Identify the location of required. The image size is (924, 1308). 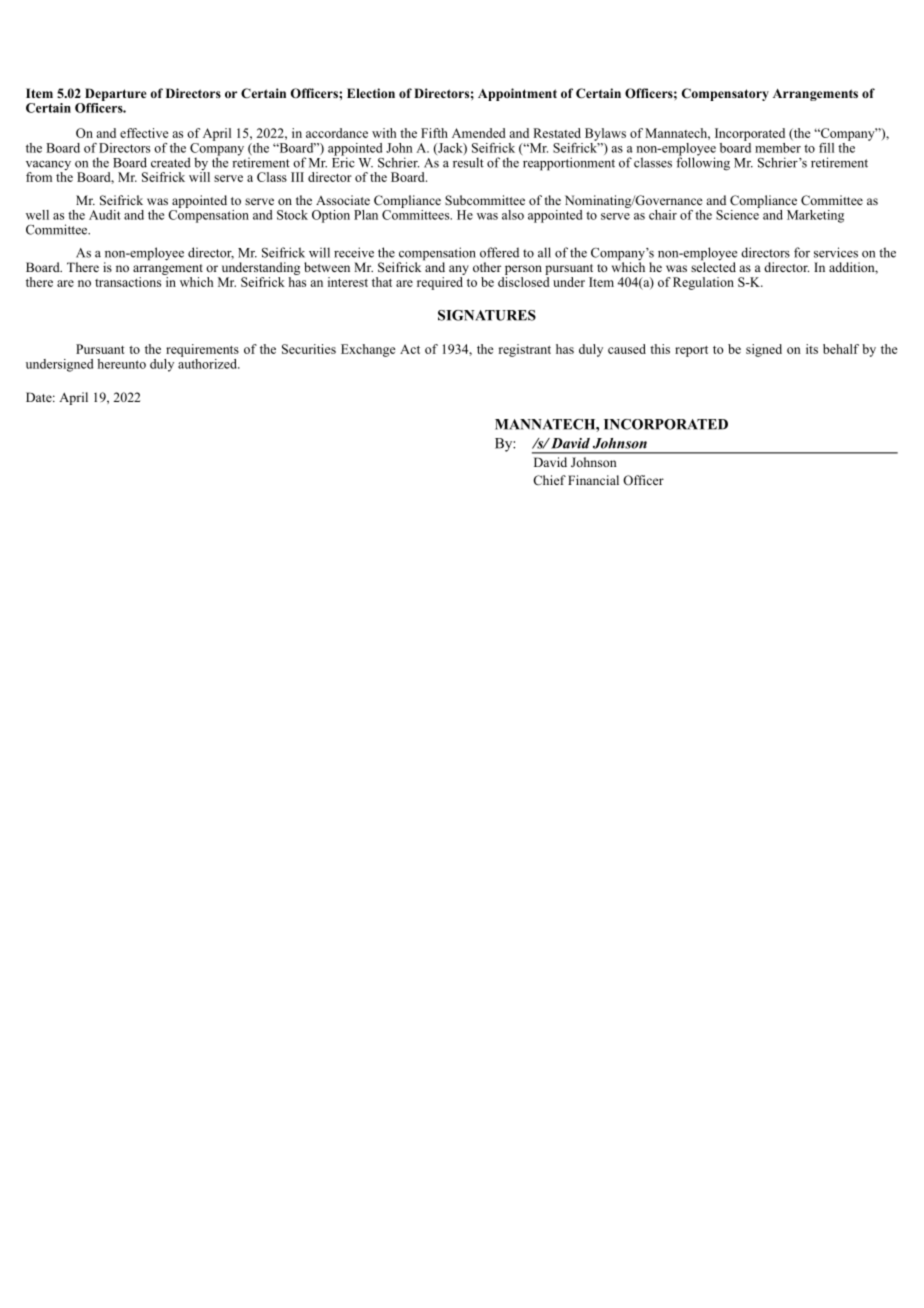
(441, 282).
